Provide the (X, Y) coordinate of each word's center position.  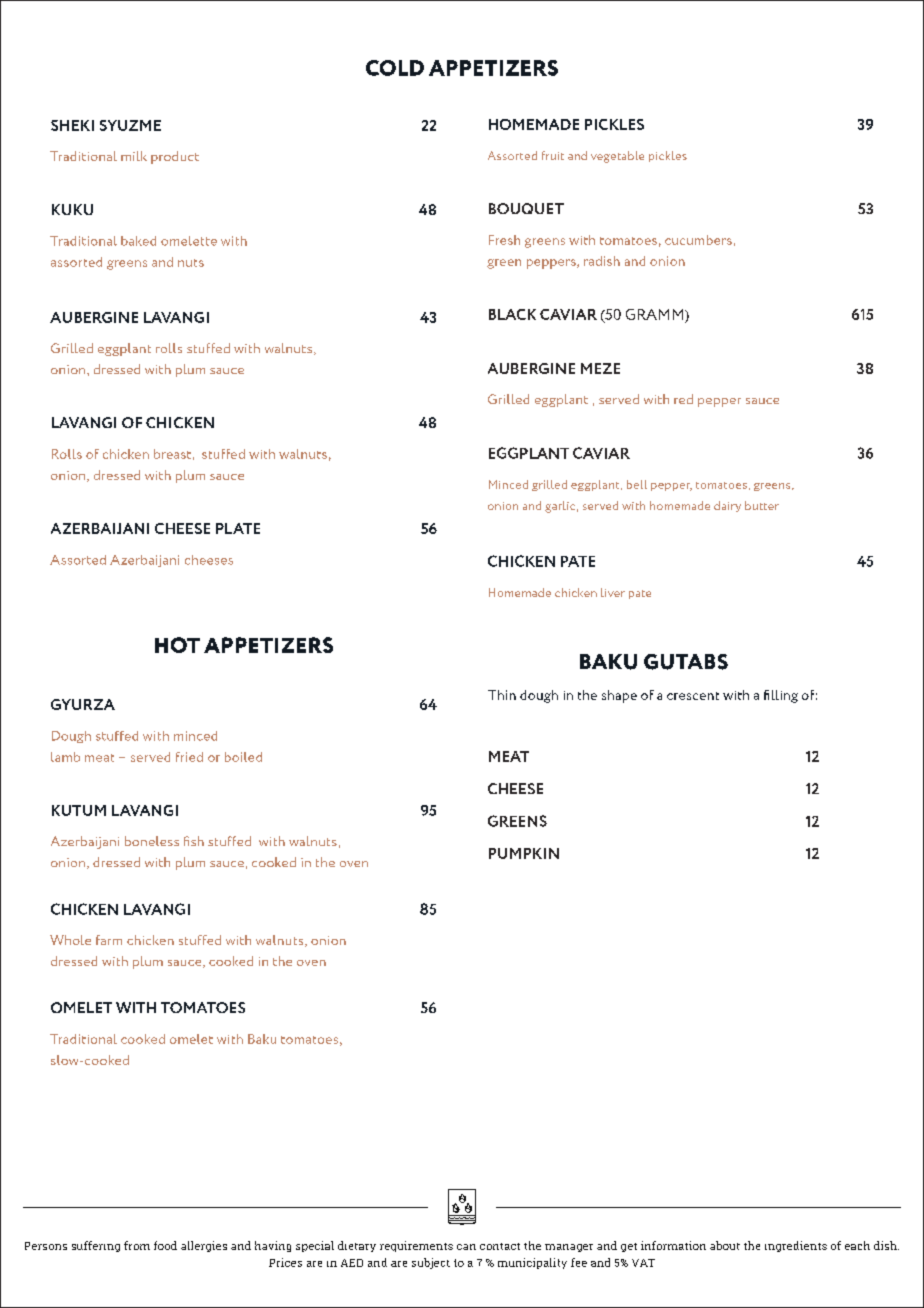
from (137, 1245)
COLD (395, 68)
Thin (502, 695)
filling (781, 696)
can (466, 1247)
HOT (177, 645)
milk (134, 156)
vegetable (617, 157)
